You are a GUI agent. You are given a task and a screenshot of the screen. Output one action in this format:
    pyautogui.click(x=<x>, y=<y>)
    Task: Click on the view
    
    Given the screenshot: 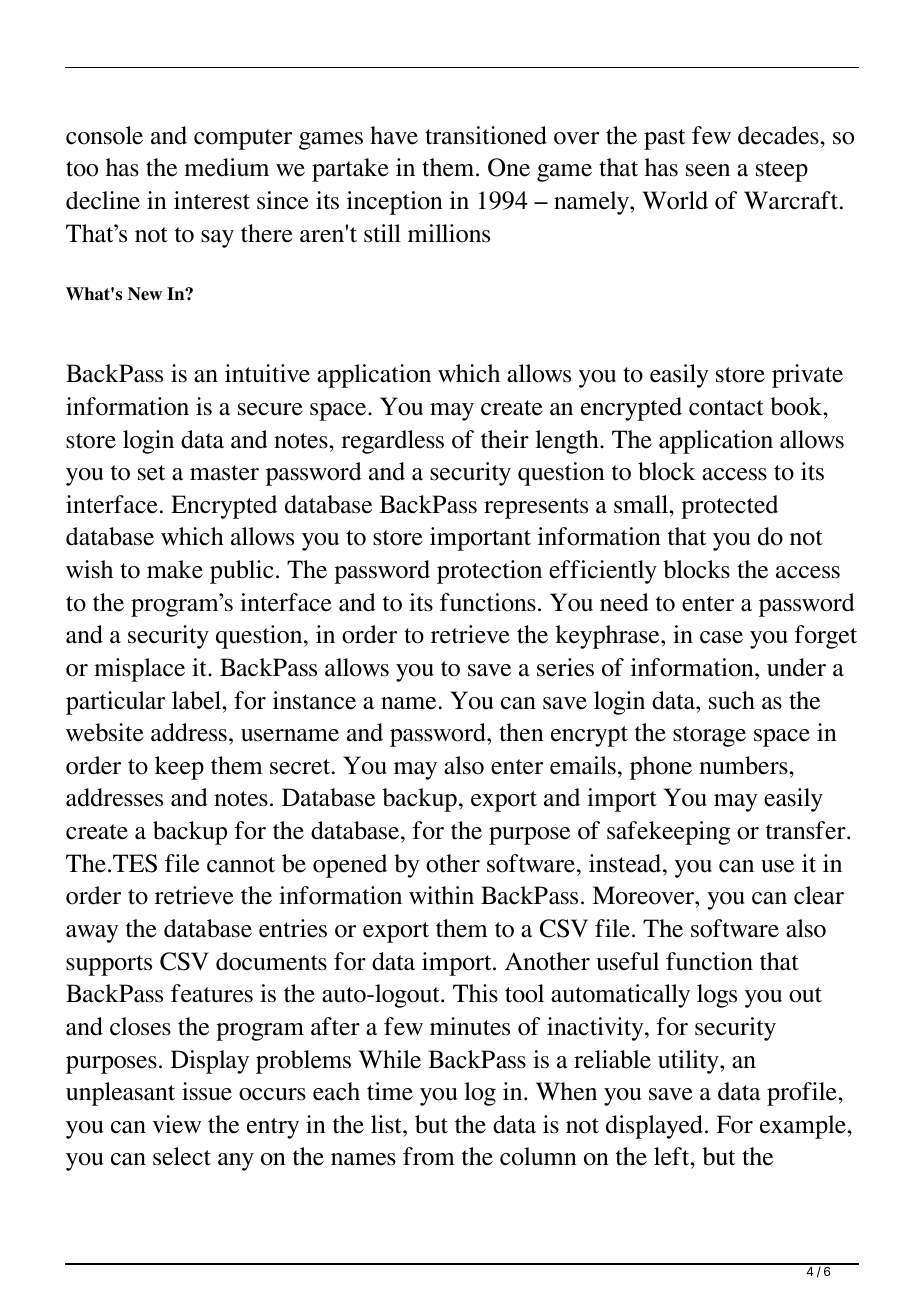 What is the action you would take?
    pyautogui.click(x=177, y=1124)
